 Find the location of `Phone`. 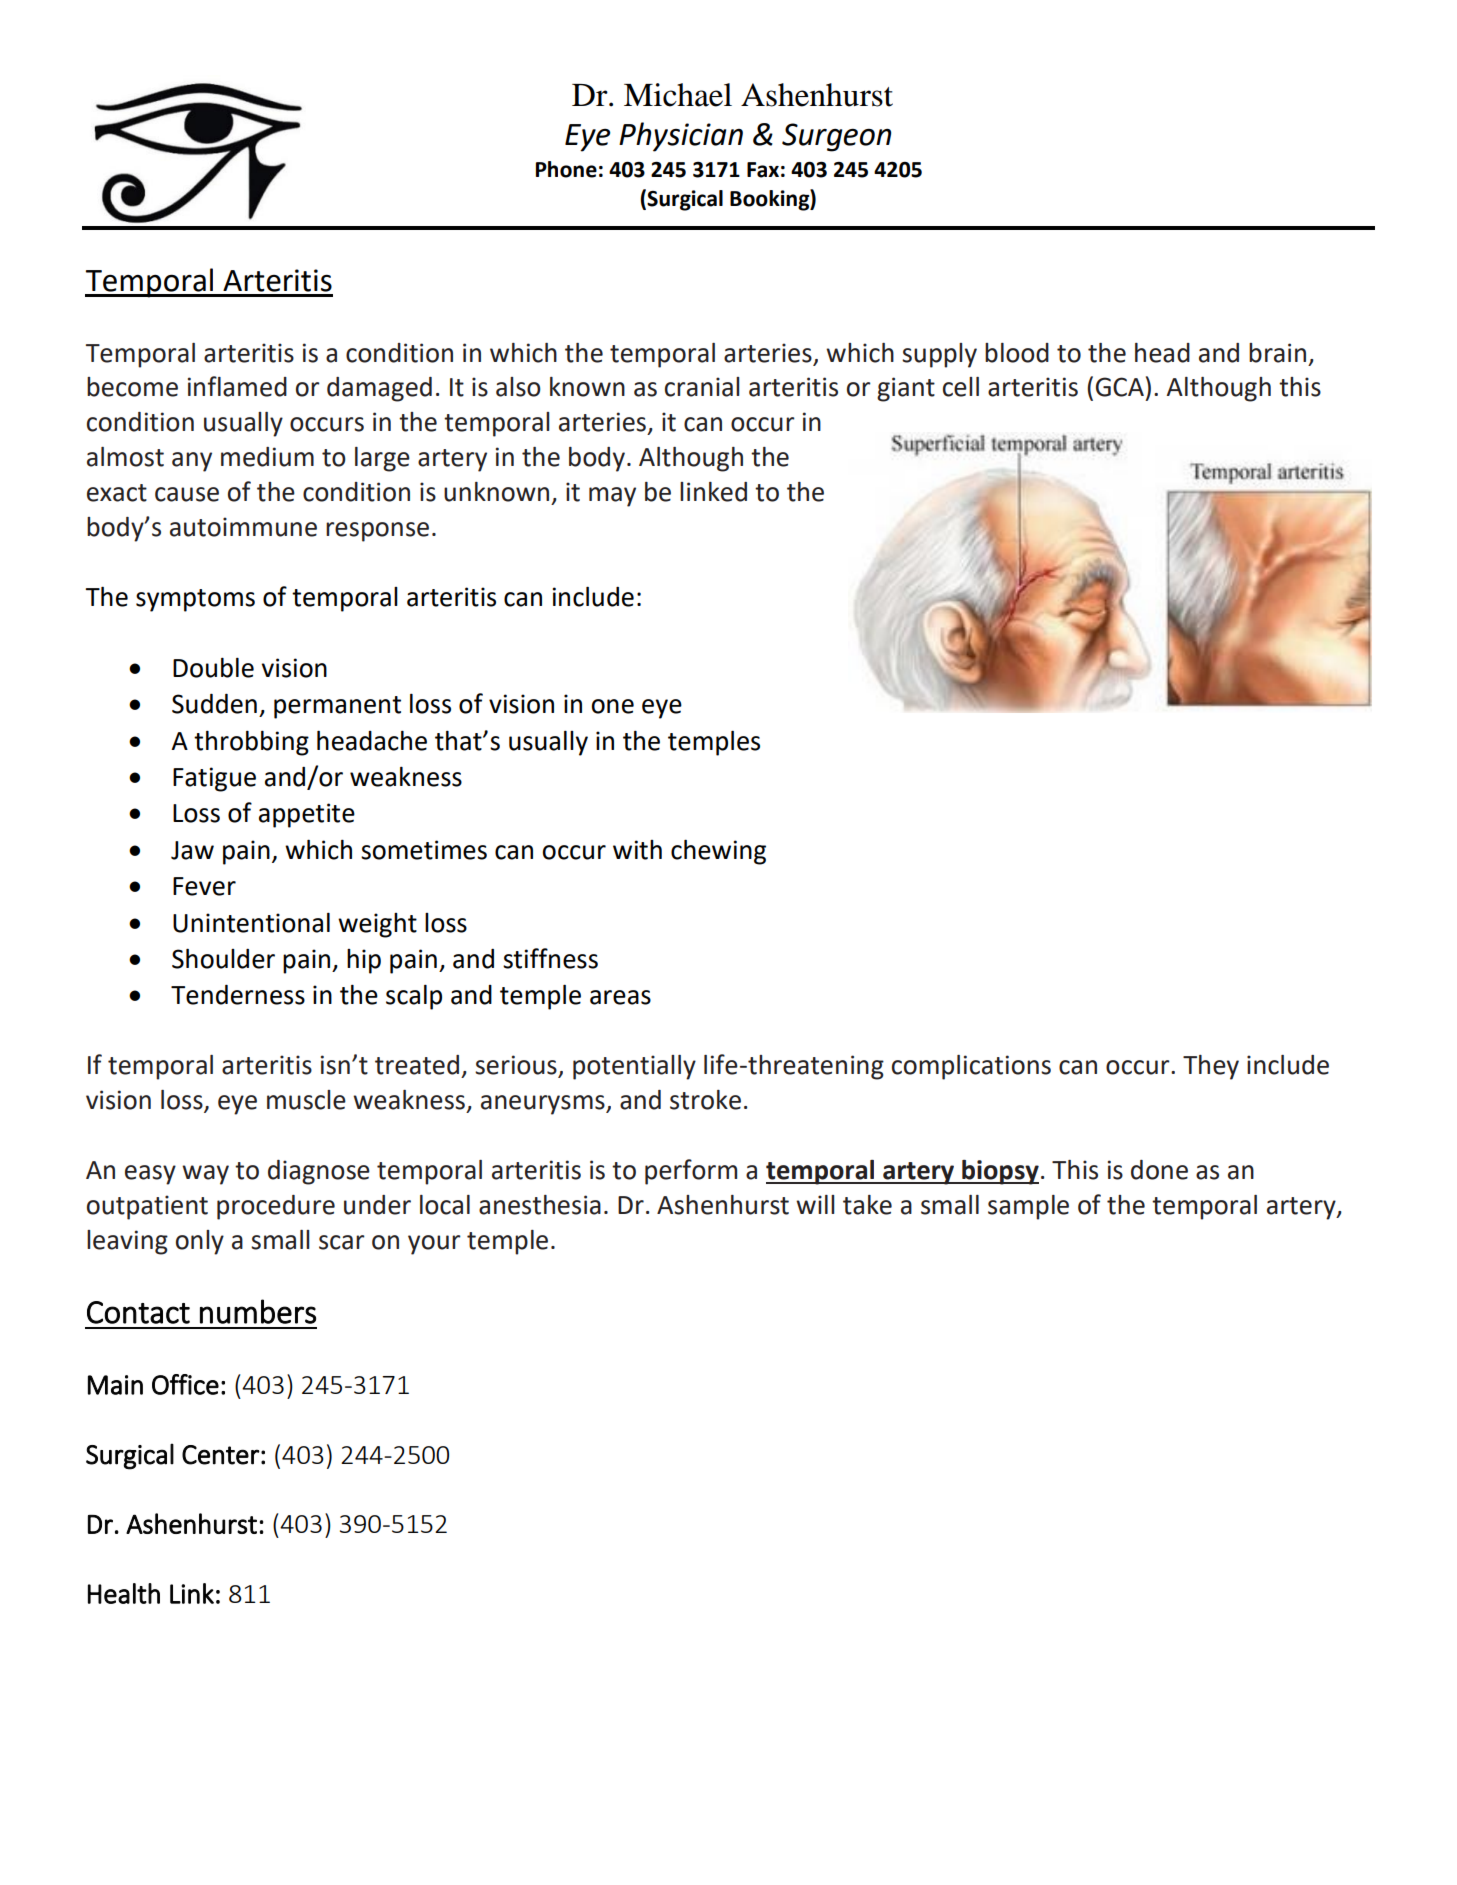

Phone is located at coordinates (566, 169).
